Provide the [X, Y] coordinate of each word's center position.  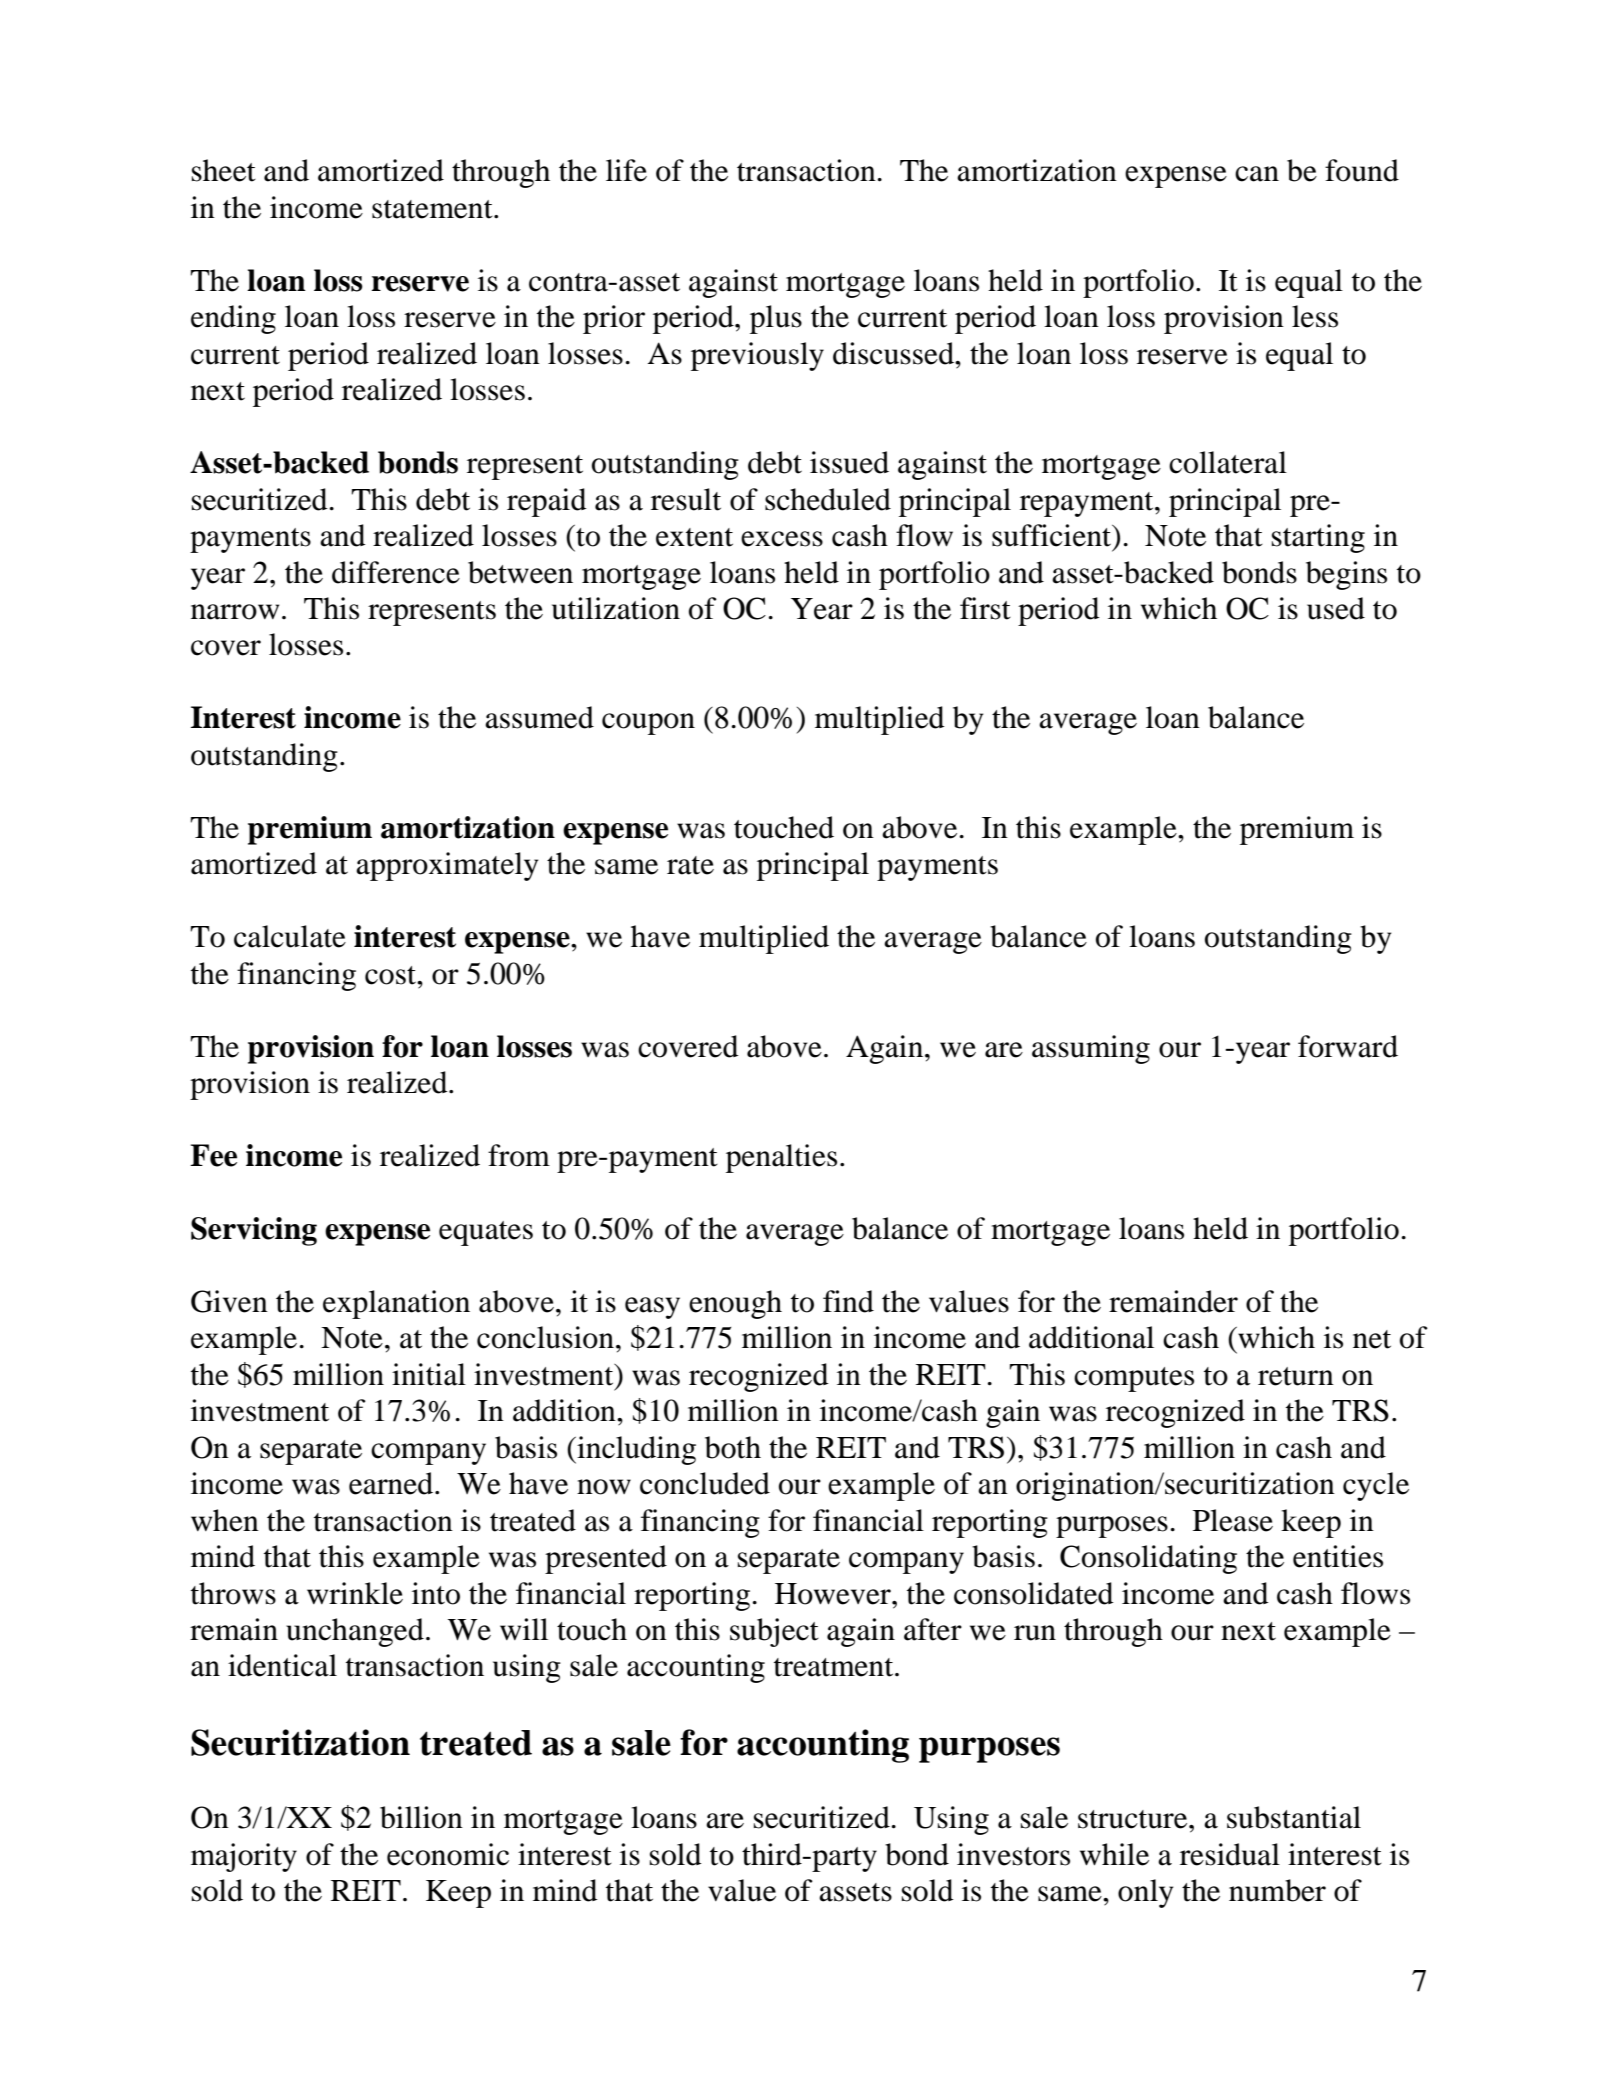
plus [776, 319]
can [1257, 174]
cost [392, 975]
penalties [781, 1158]
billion [421, 1817]
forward [1348, 1046]
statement [433, 209]
